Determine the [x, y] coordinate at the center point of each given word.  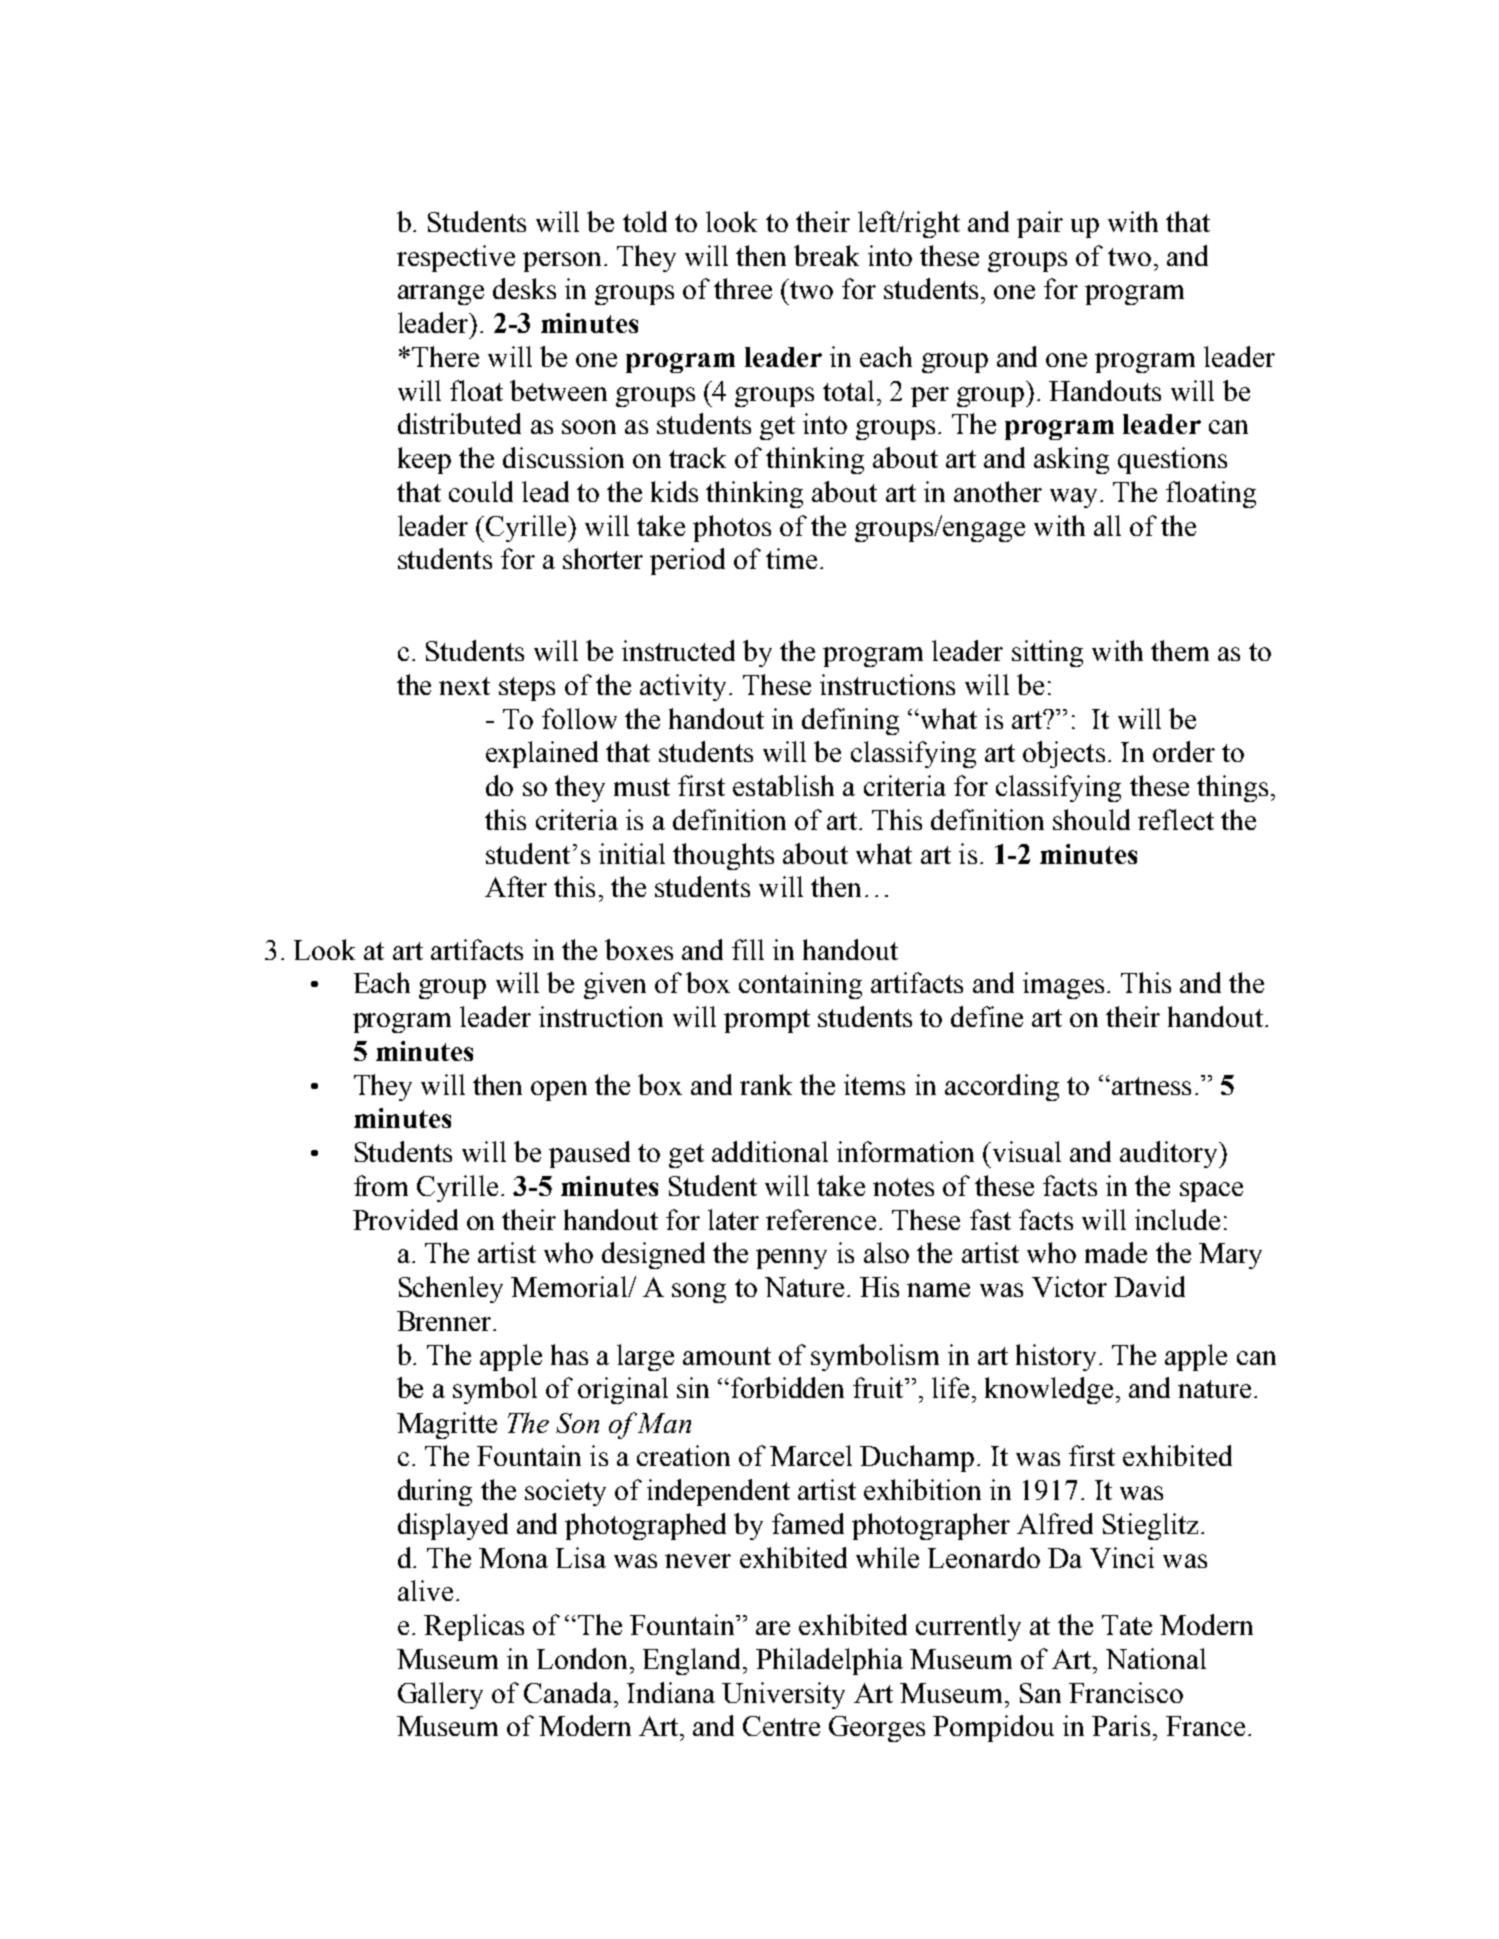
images [1063, 985]
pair [1040, 224]
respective [456, 258]
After [516, 886]
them [1180, 650]
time [791, 558]
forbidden [787, 1387]
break [826, 255]
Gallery [440, 1695]
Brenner [445, 1321]
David [1149, 1286]
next [464, 686]
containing [800, 985]
